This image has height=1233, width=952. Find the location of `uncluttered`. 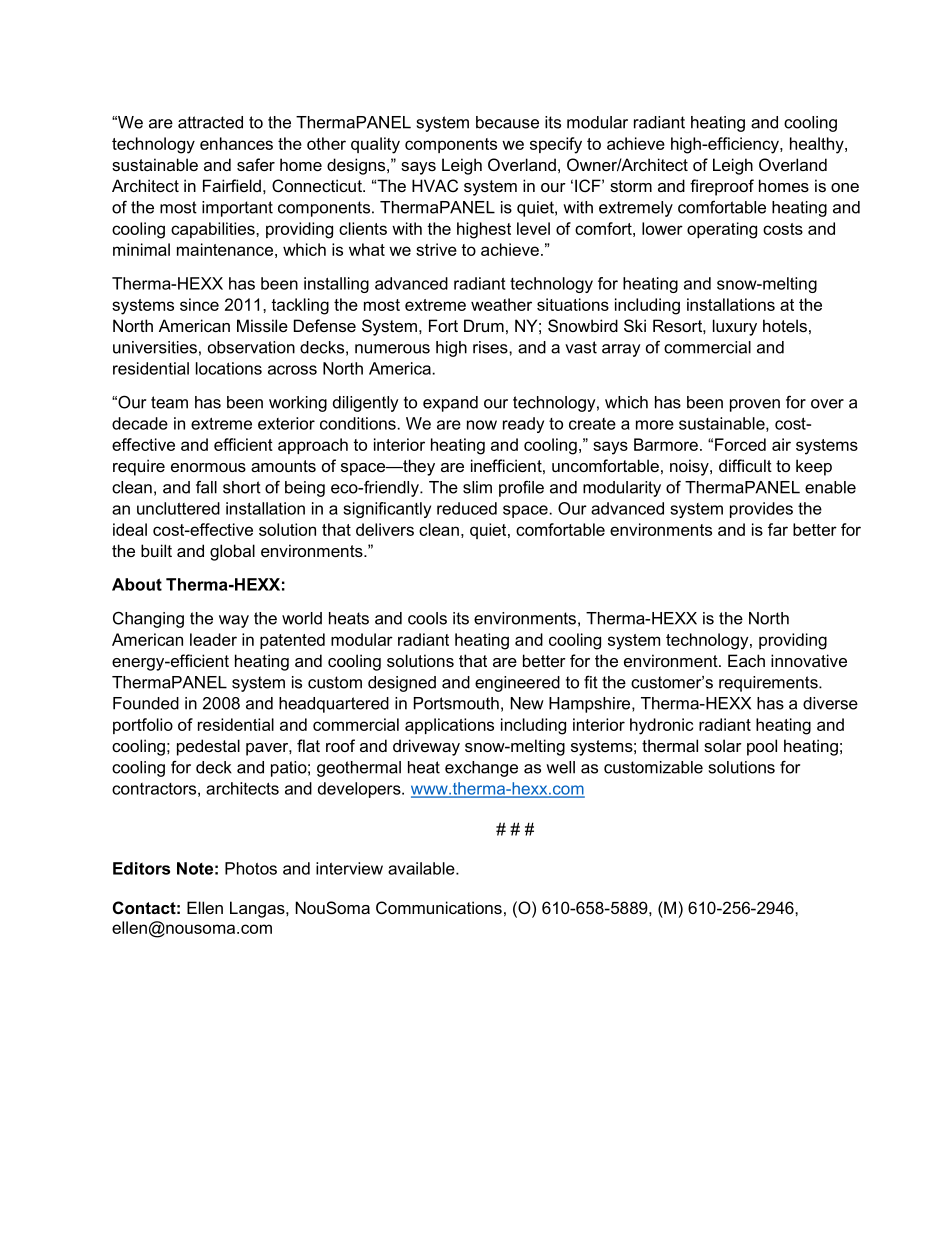

uncluttered is located at coordinates (178, 508).
